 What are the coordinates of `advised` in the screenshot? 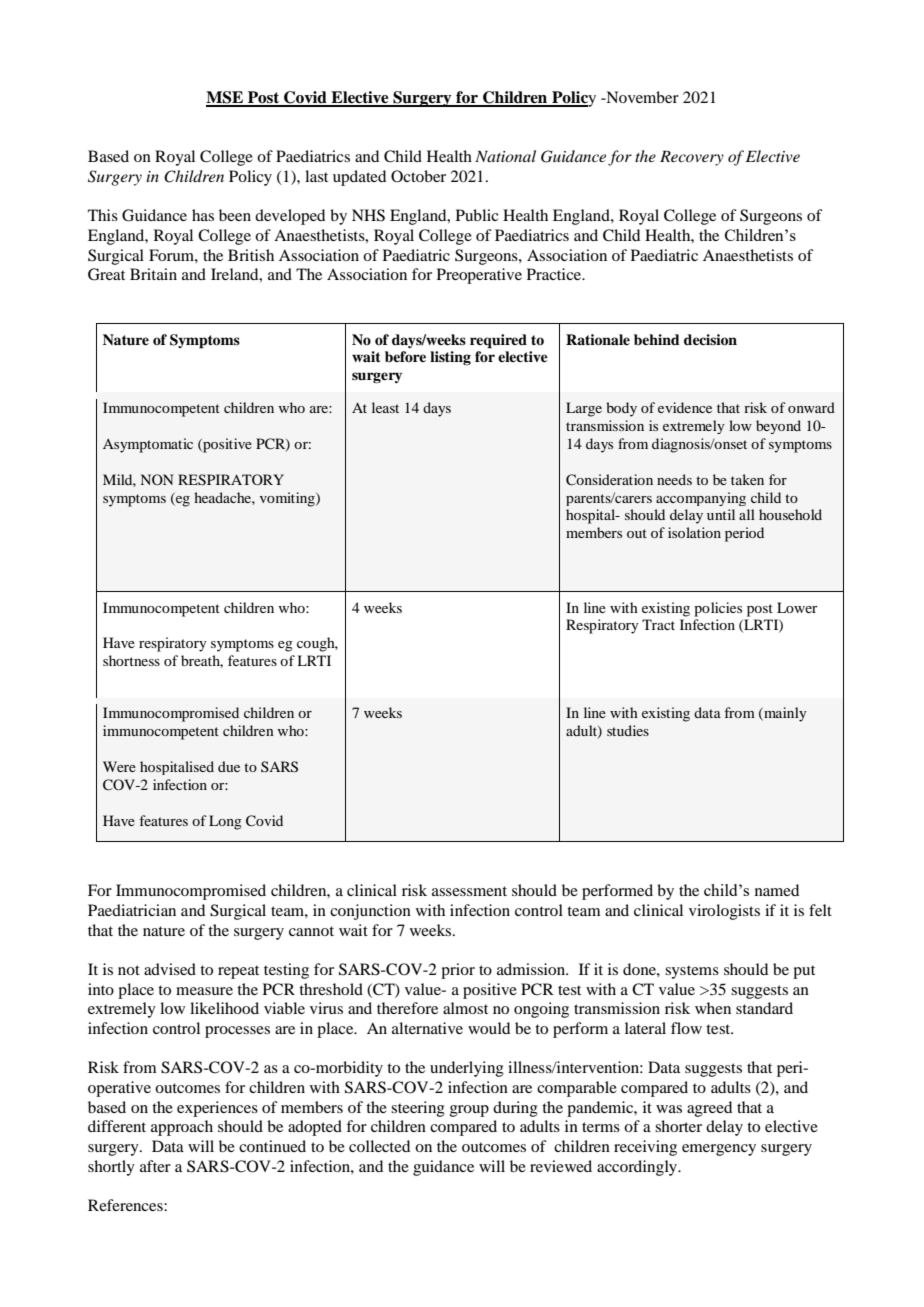 It's located at (170, 969).
